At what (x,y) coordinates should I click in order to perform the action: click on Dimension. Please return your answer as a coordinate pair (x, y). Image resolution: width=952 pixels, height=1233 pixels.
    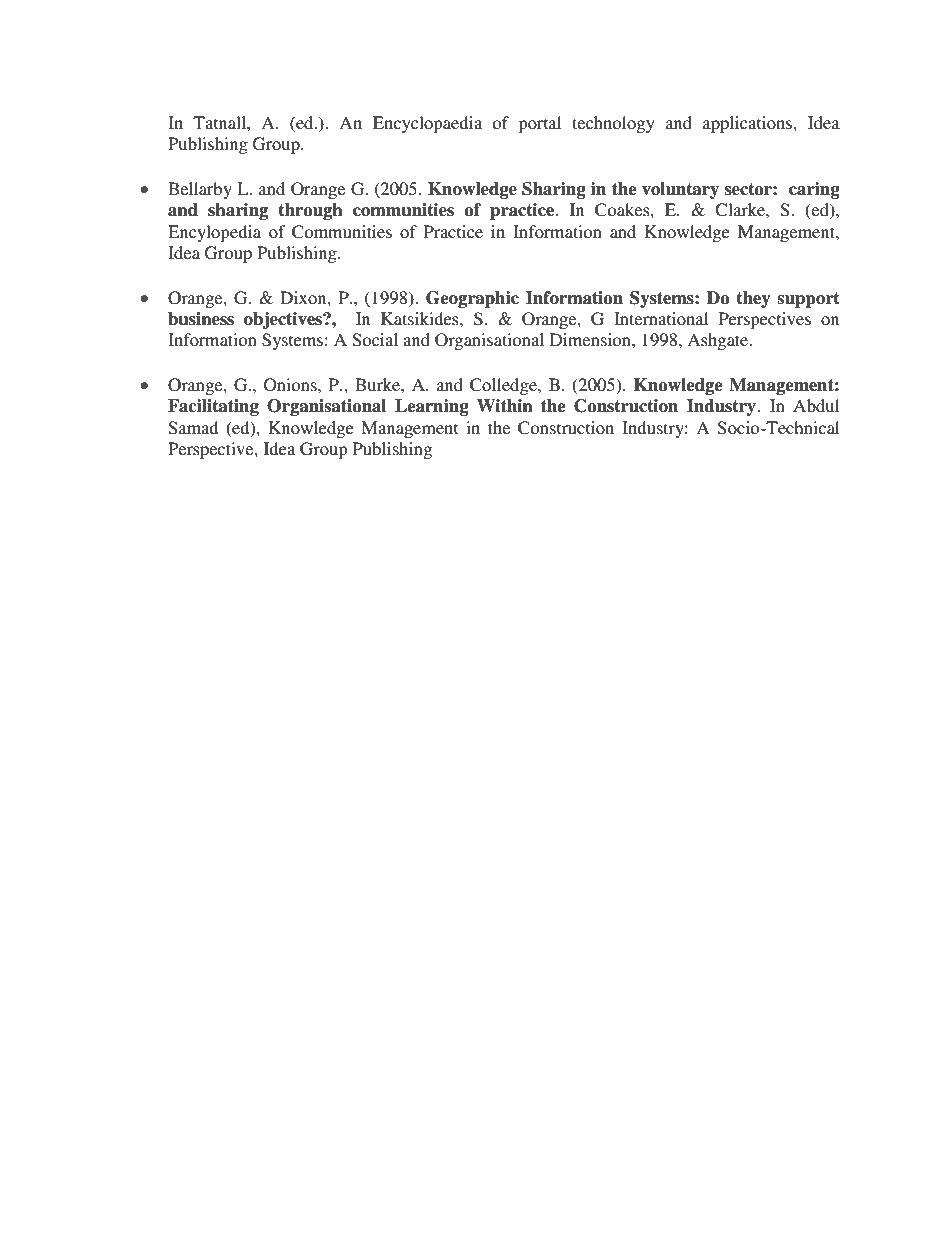
    Looking at the image, I should click on (591, 339).
